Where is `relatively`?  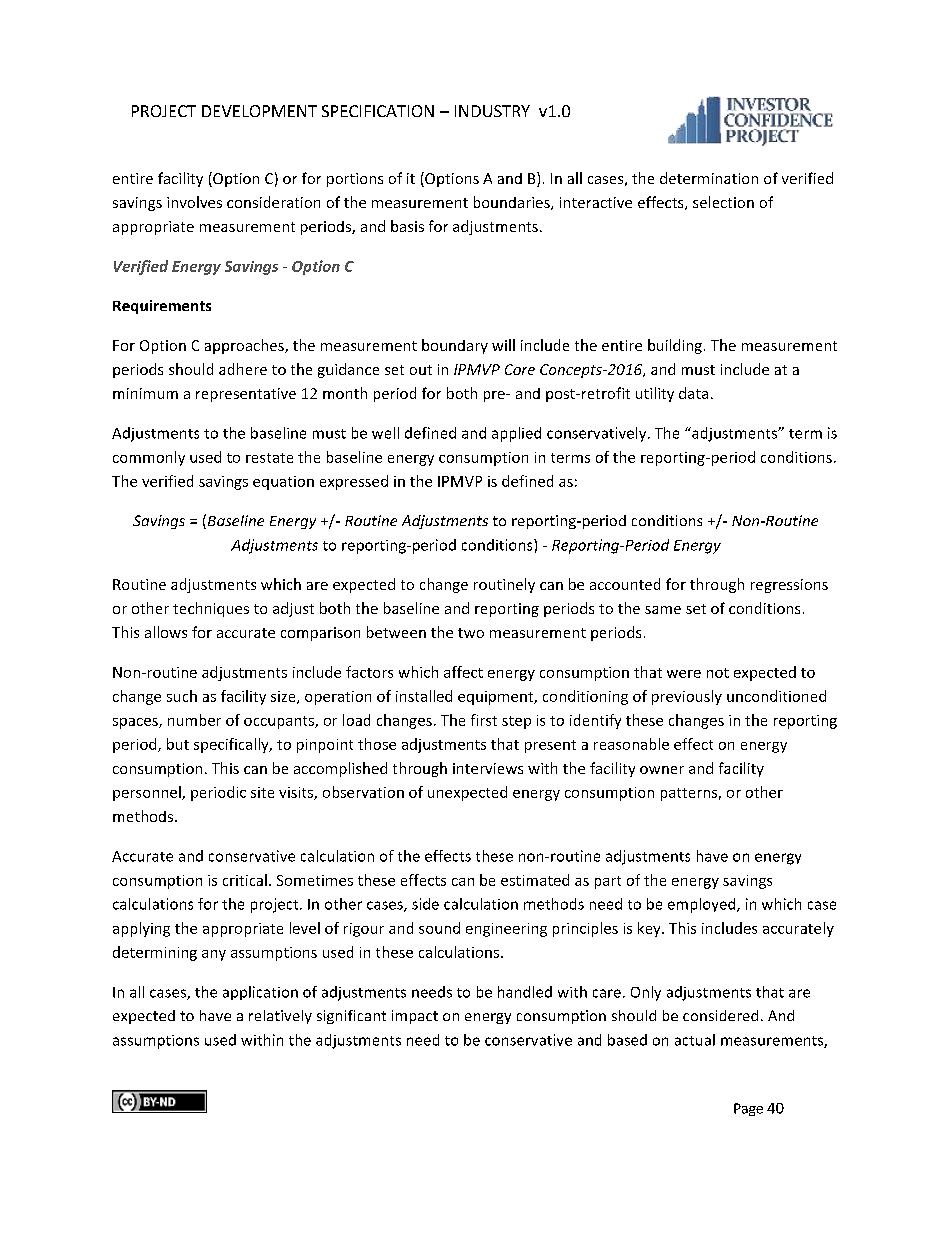 relatively is located at coordinates (280, 1017).
